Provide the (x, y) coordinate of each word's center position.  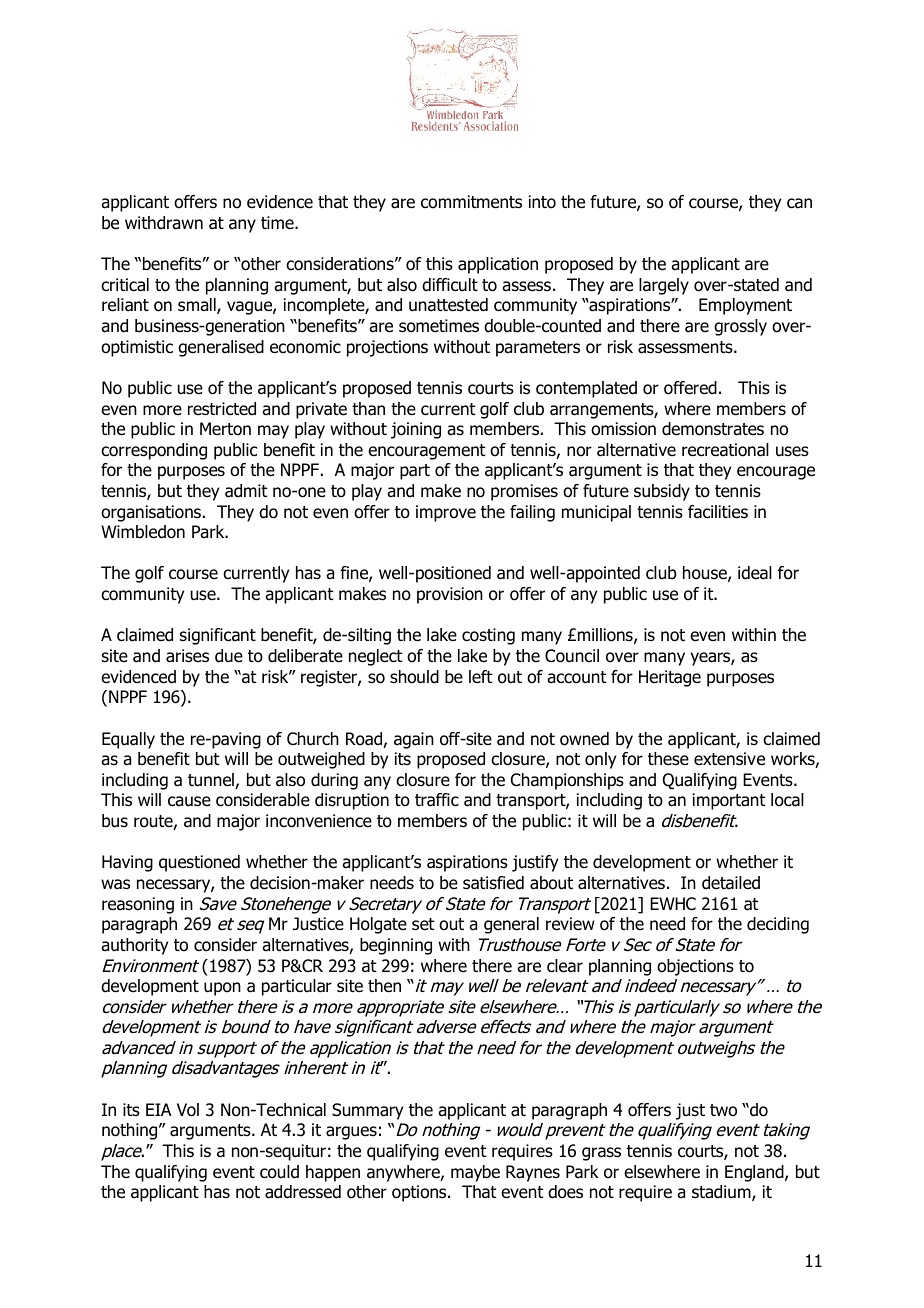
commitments (471, 202)
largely (664, 286)
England (755, 1173)
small (198, 306)
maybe (475, 1173)
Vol (188, 1110)
